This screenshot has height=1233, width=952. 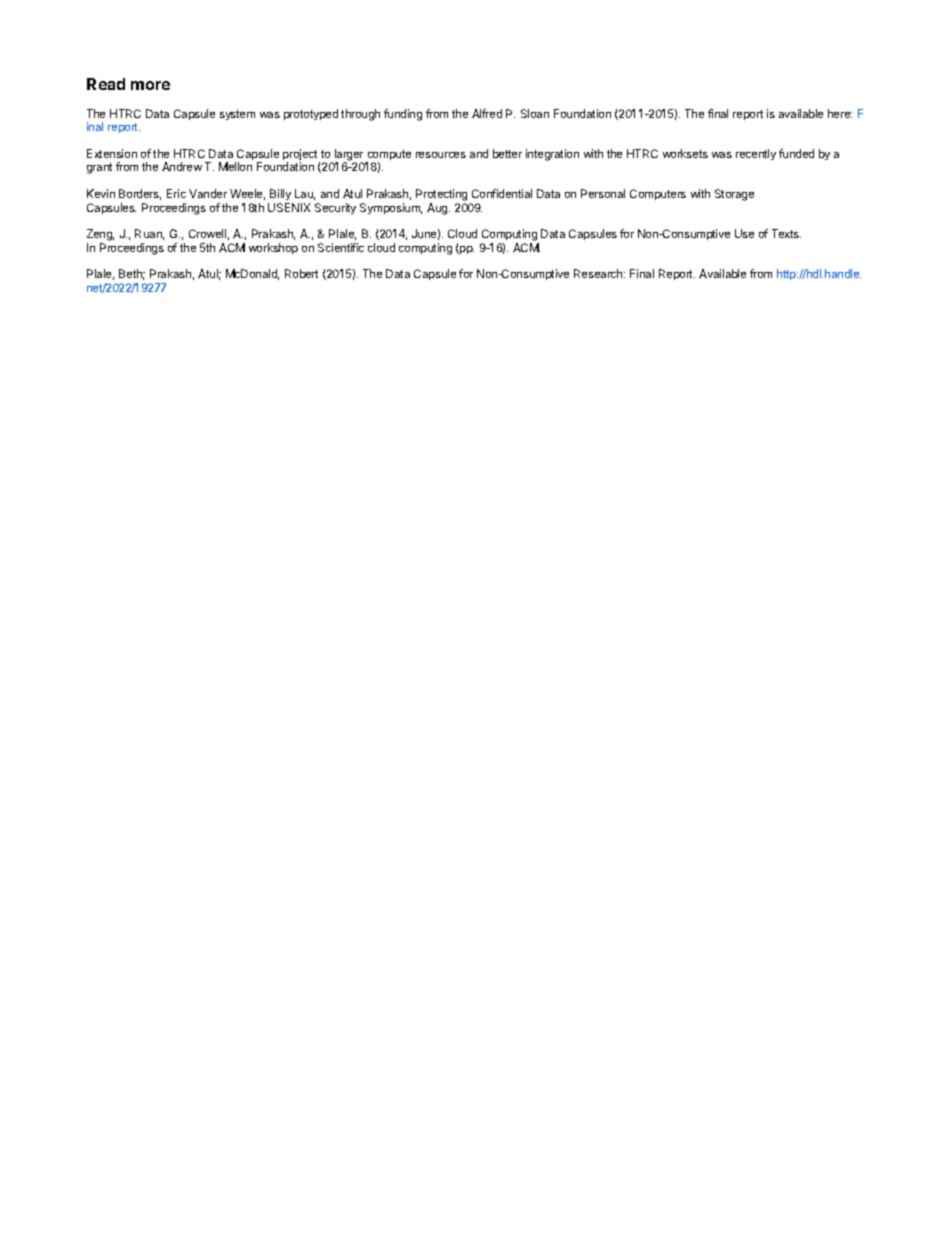 What do you see at coordinates (150, 85) in the screenshot?
I see `more` at bounding box center [150, 85].
